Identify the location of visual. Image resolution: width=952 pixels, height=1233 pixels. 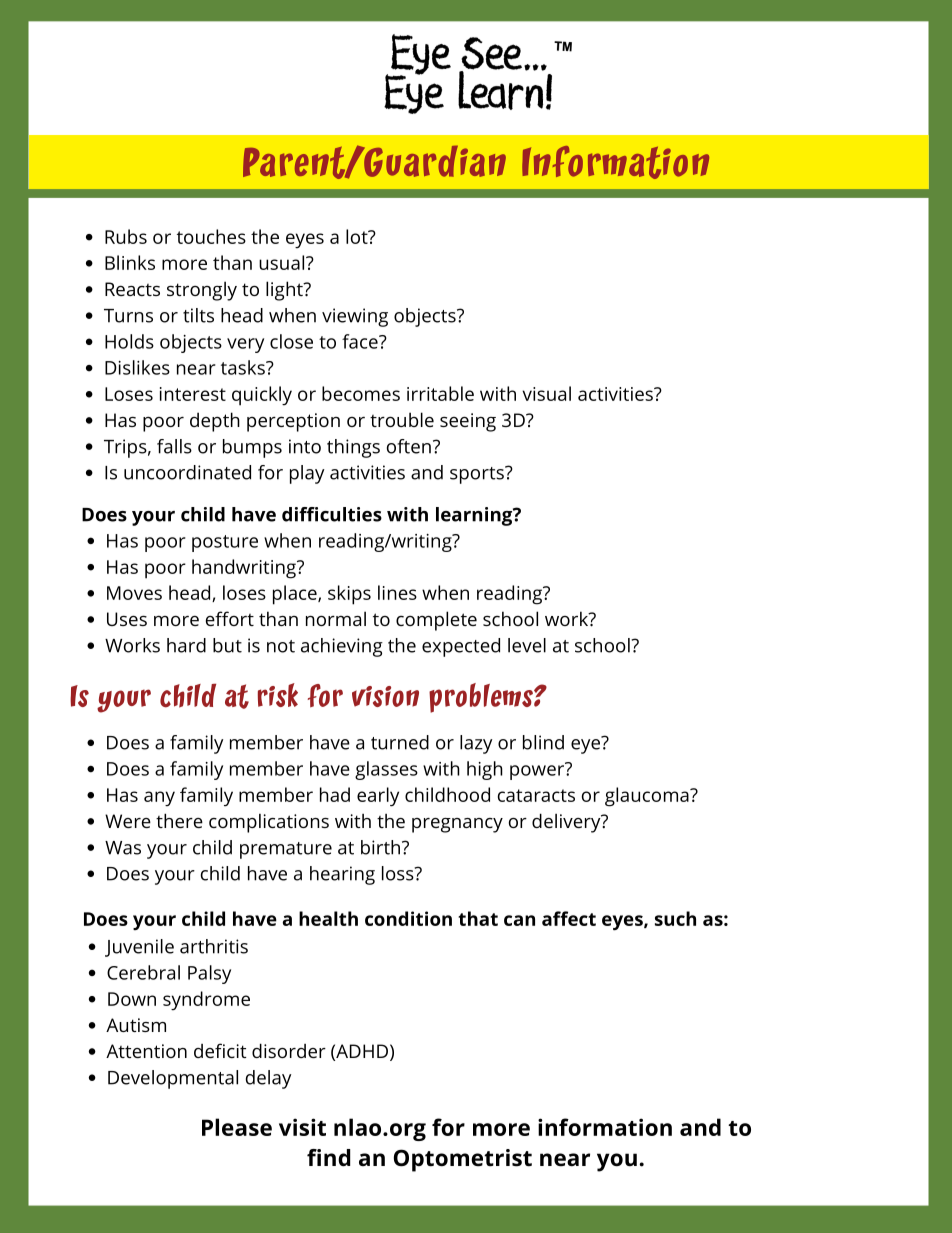
(546, 393).
